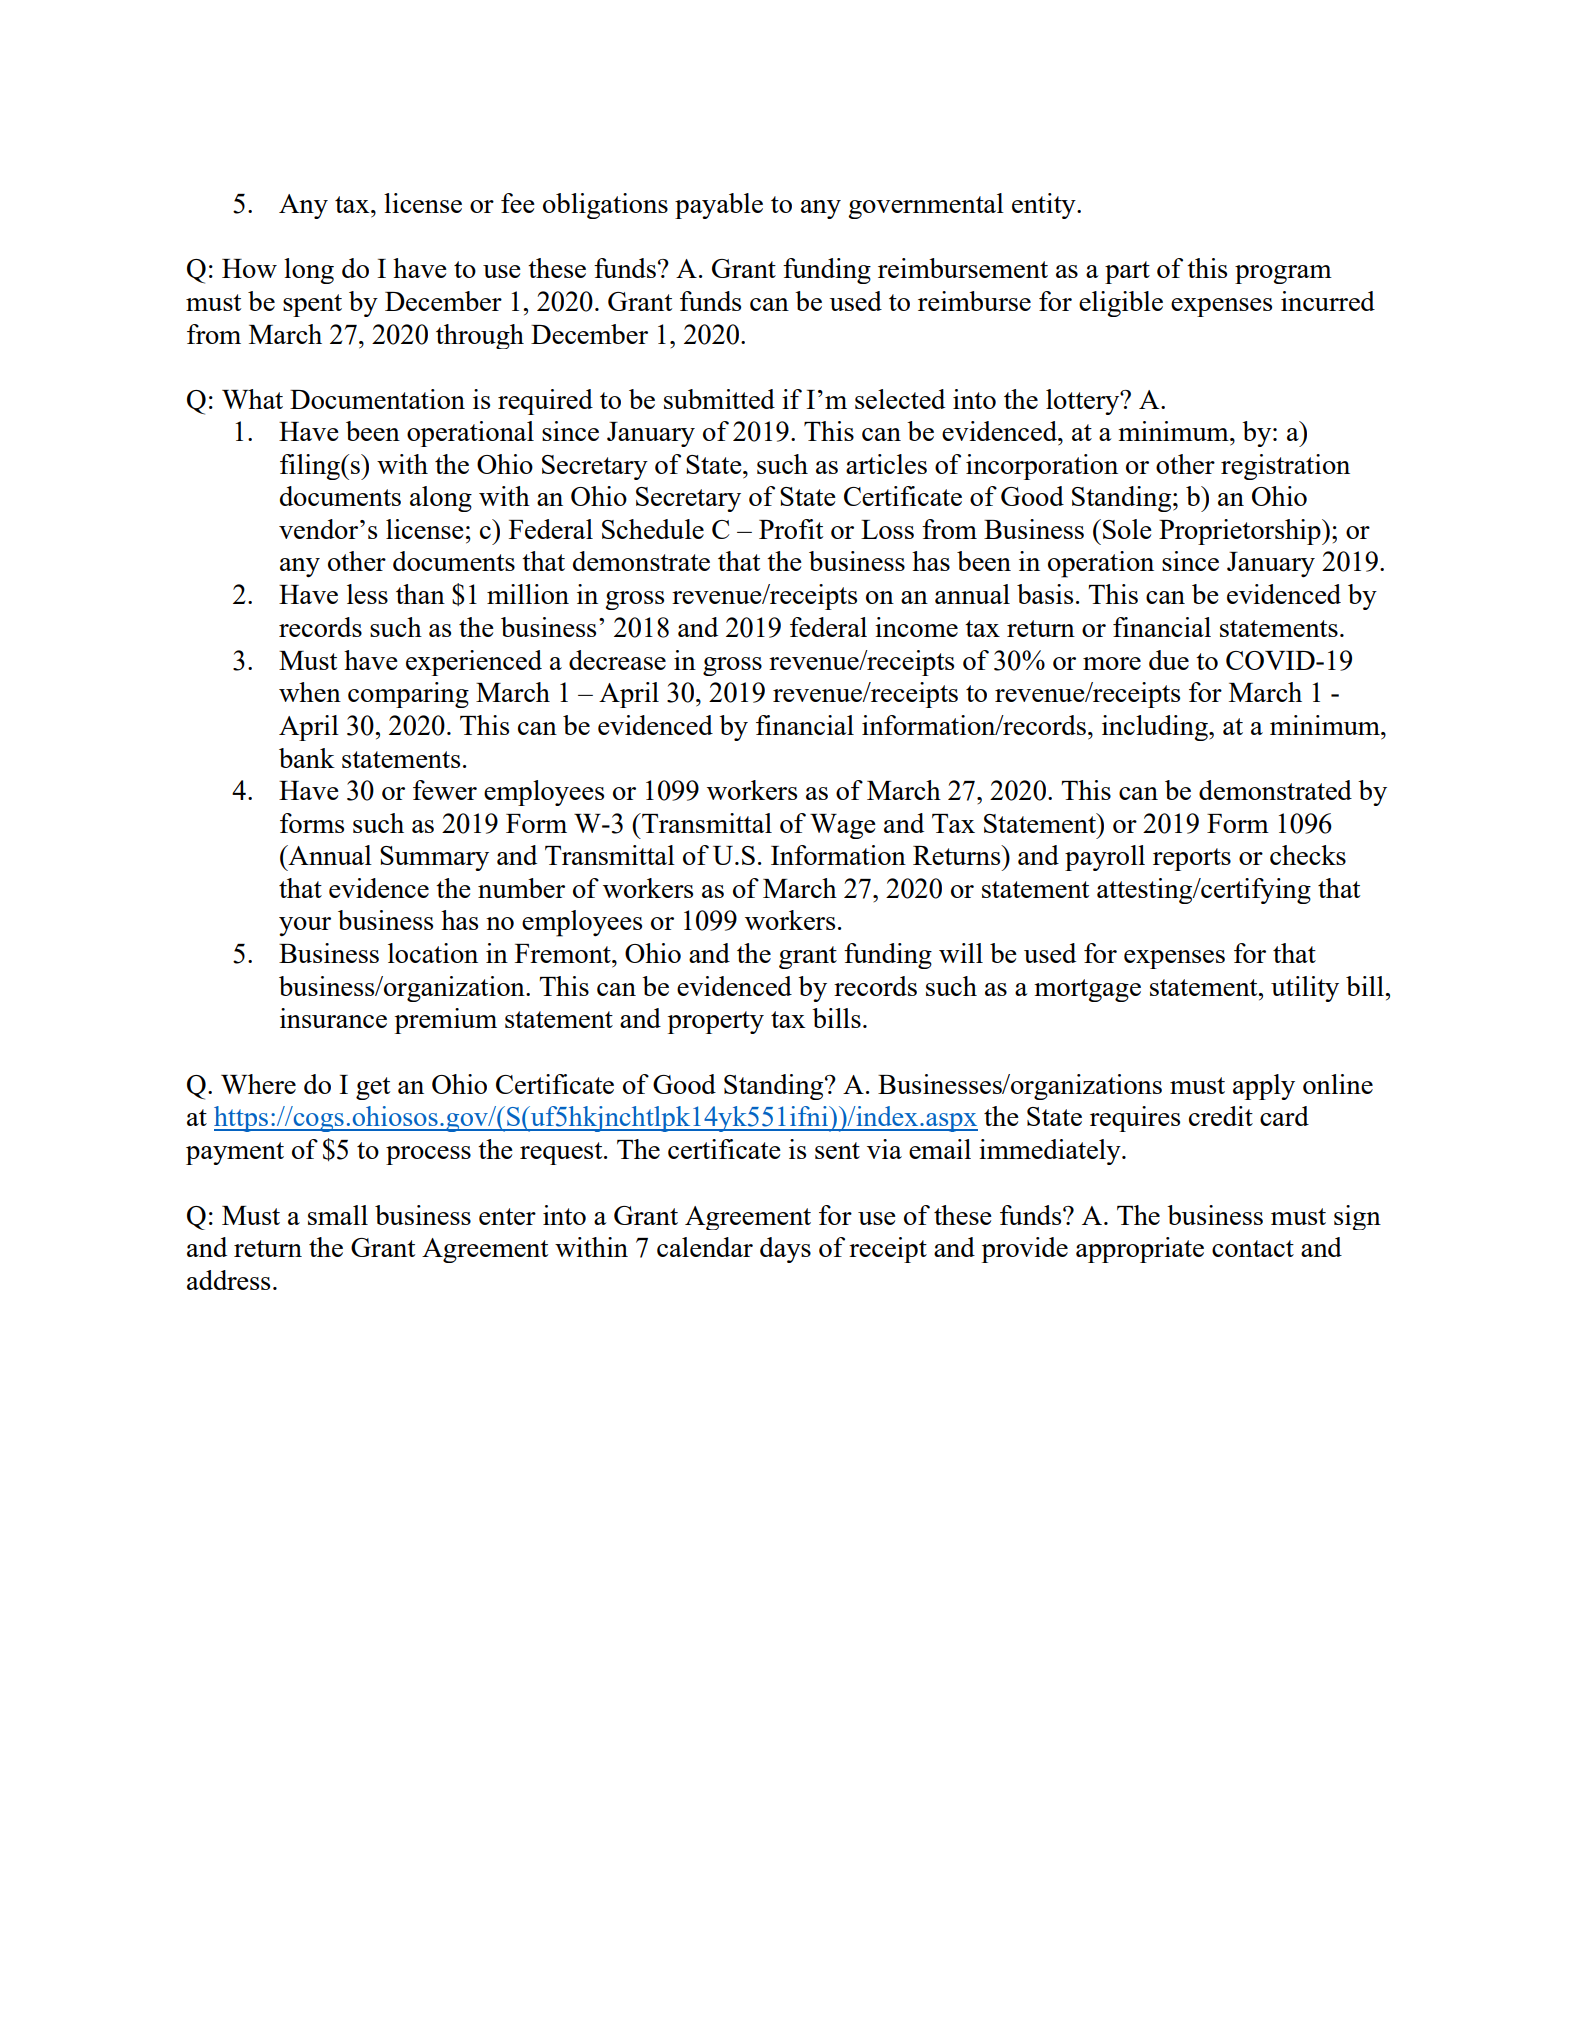 The image size is (1578, 2043). I want to click on payable, so click(719, 206).
